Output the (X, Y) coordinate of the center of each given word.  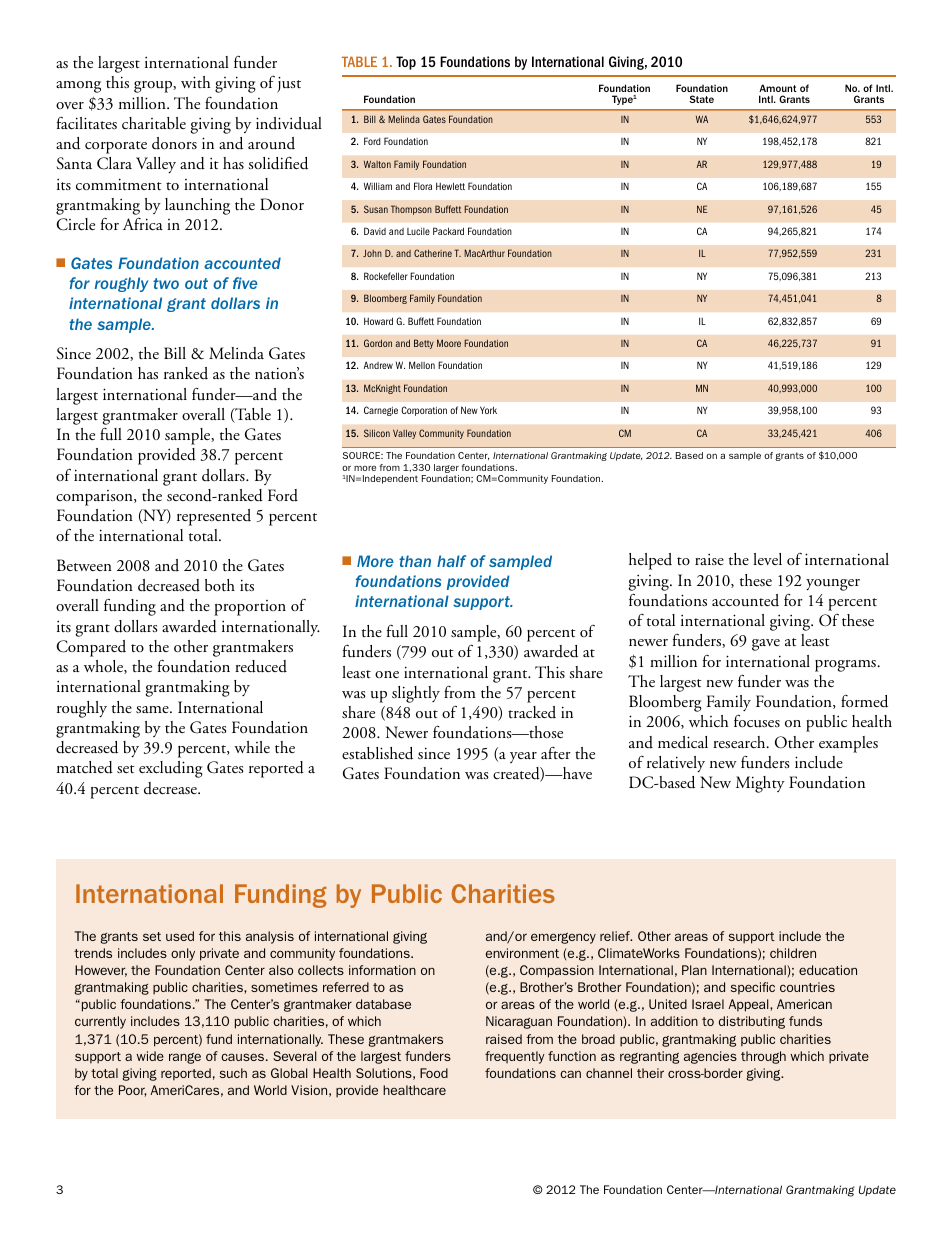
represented (214, 517)
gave (766, 645)
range (185, 1058)
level (767, 559)
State (701, 99)
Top (406, 63)
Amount (778, 88)
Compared (91, 648)
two (166, 283)
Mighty (760, 784)
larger (446, 470)
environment (522, 953)
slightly (416, 694)
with (195, 82)
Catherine (433, 253)
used (180, 936)
